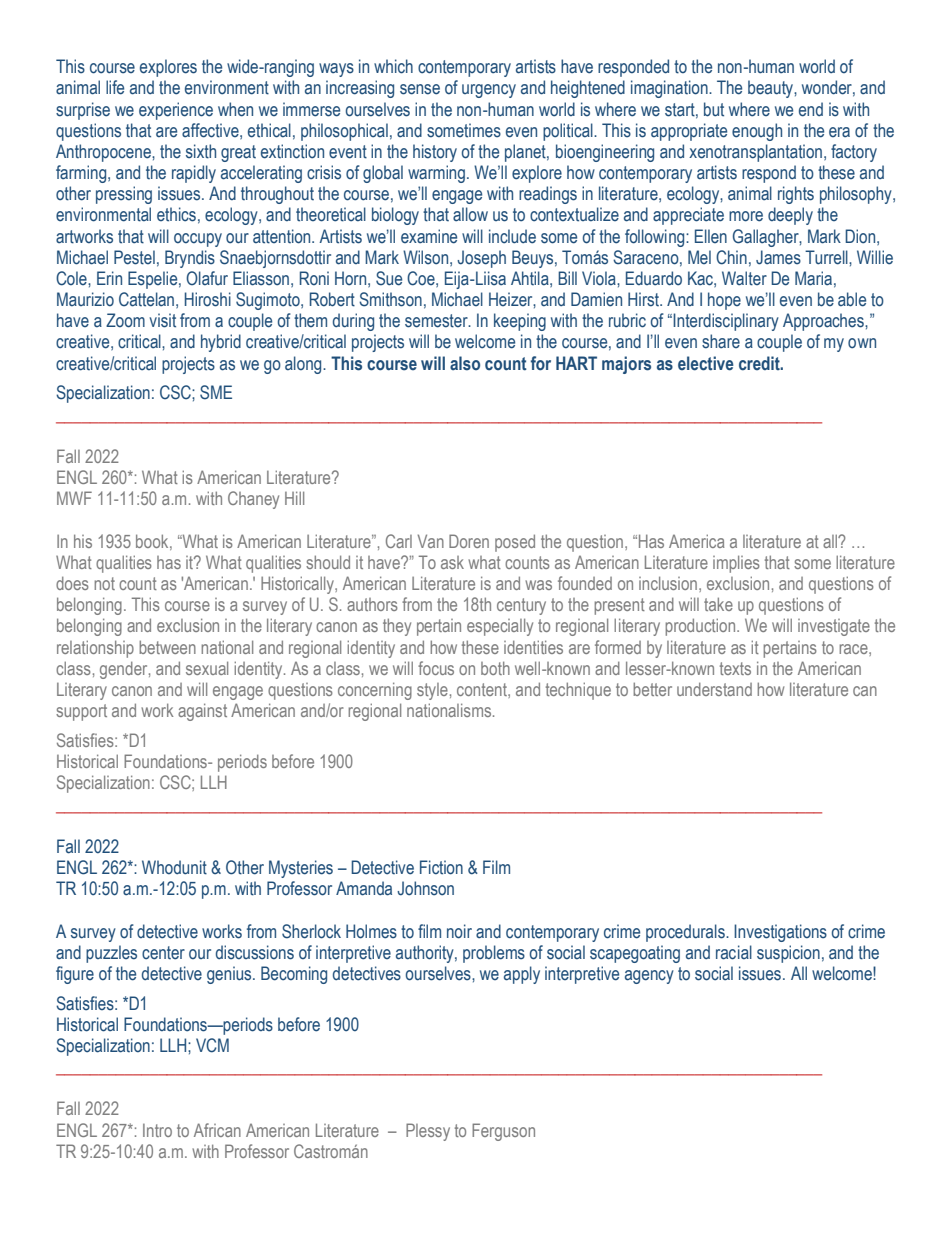 This page has width=952, height=1233. Describe the element at coordinates (428, 1132) in the page. I see `Plessy` at that location.
